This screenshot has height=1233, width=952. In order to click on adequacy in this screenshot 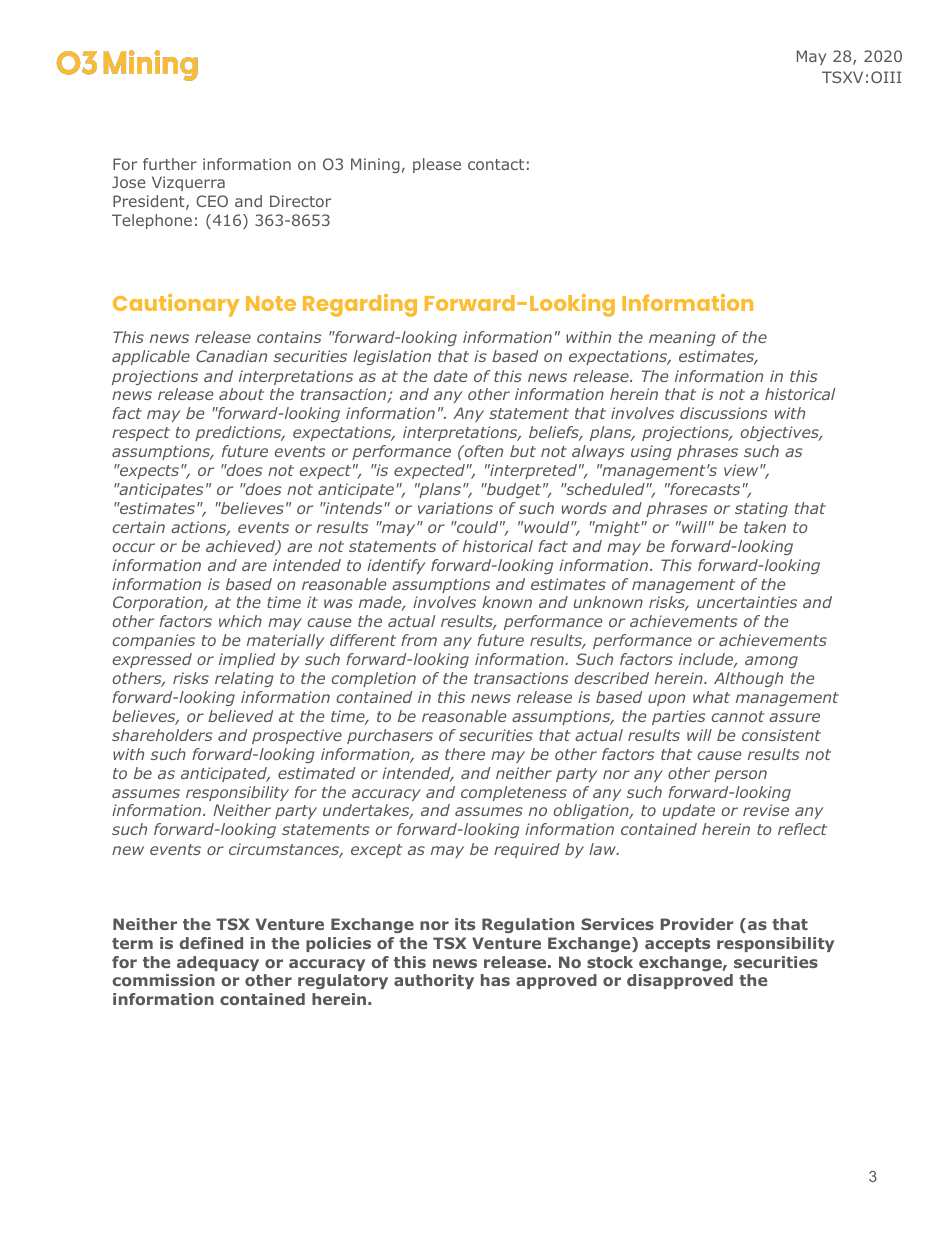, I will do `click(218, 963)`.
